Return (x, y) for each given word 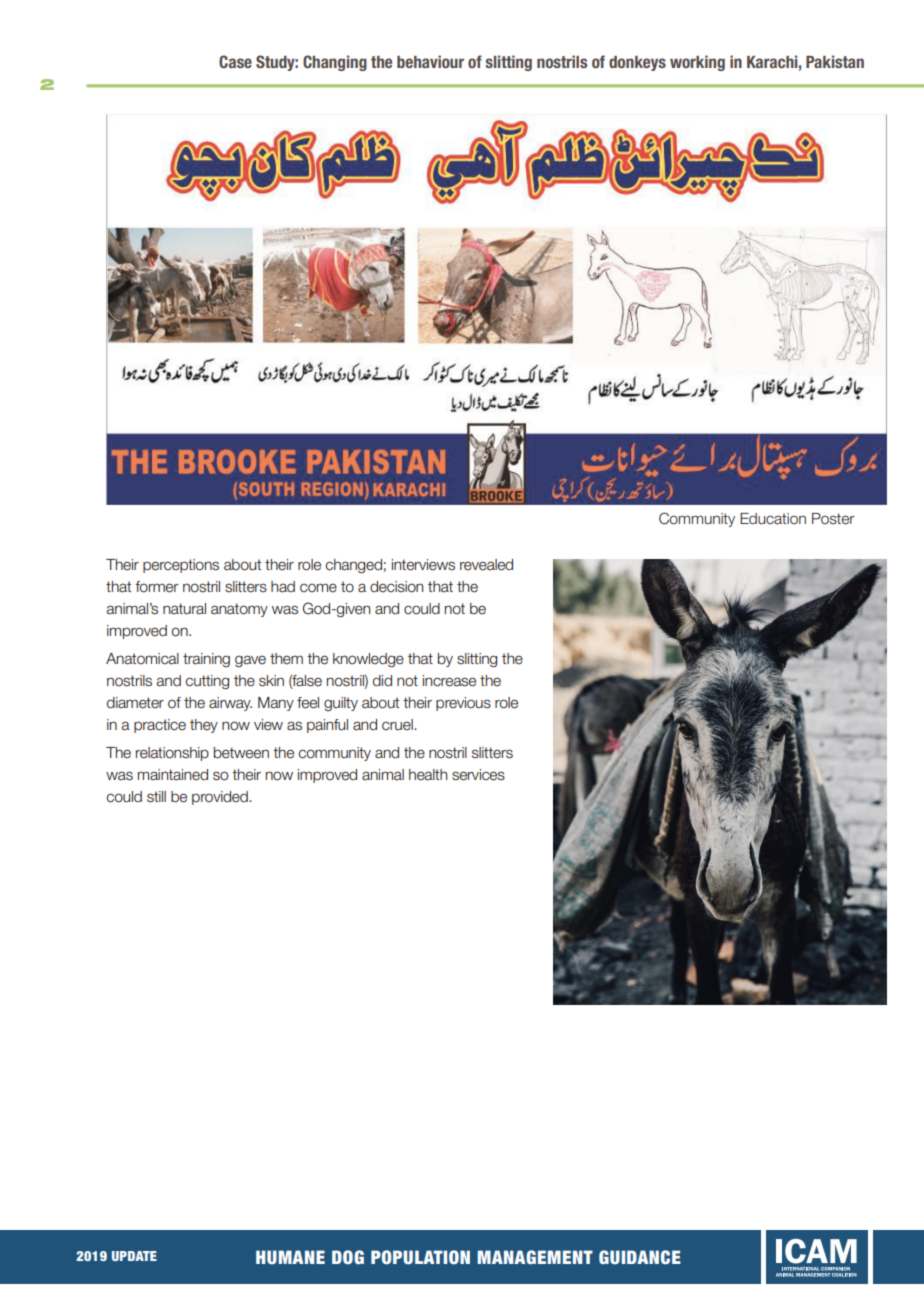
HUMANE (290, 1257)
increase (449, 681)
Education (773, 519)
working (697, 63)
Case (235, 61)
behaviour (430, 61)
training (206, 660)
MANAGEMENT (535, 1257)
